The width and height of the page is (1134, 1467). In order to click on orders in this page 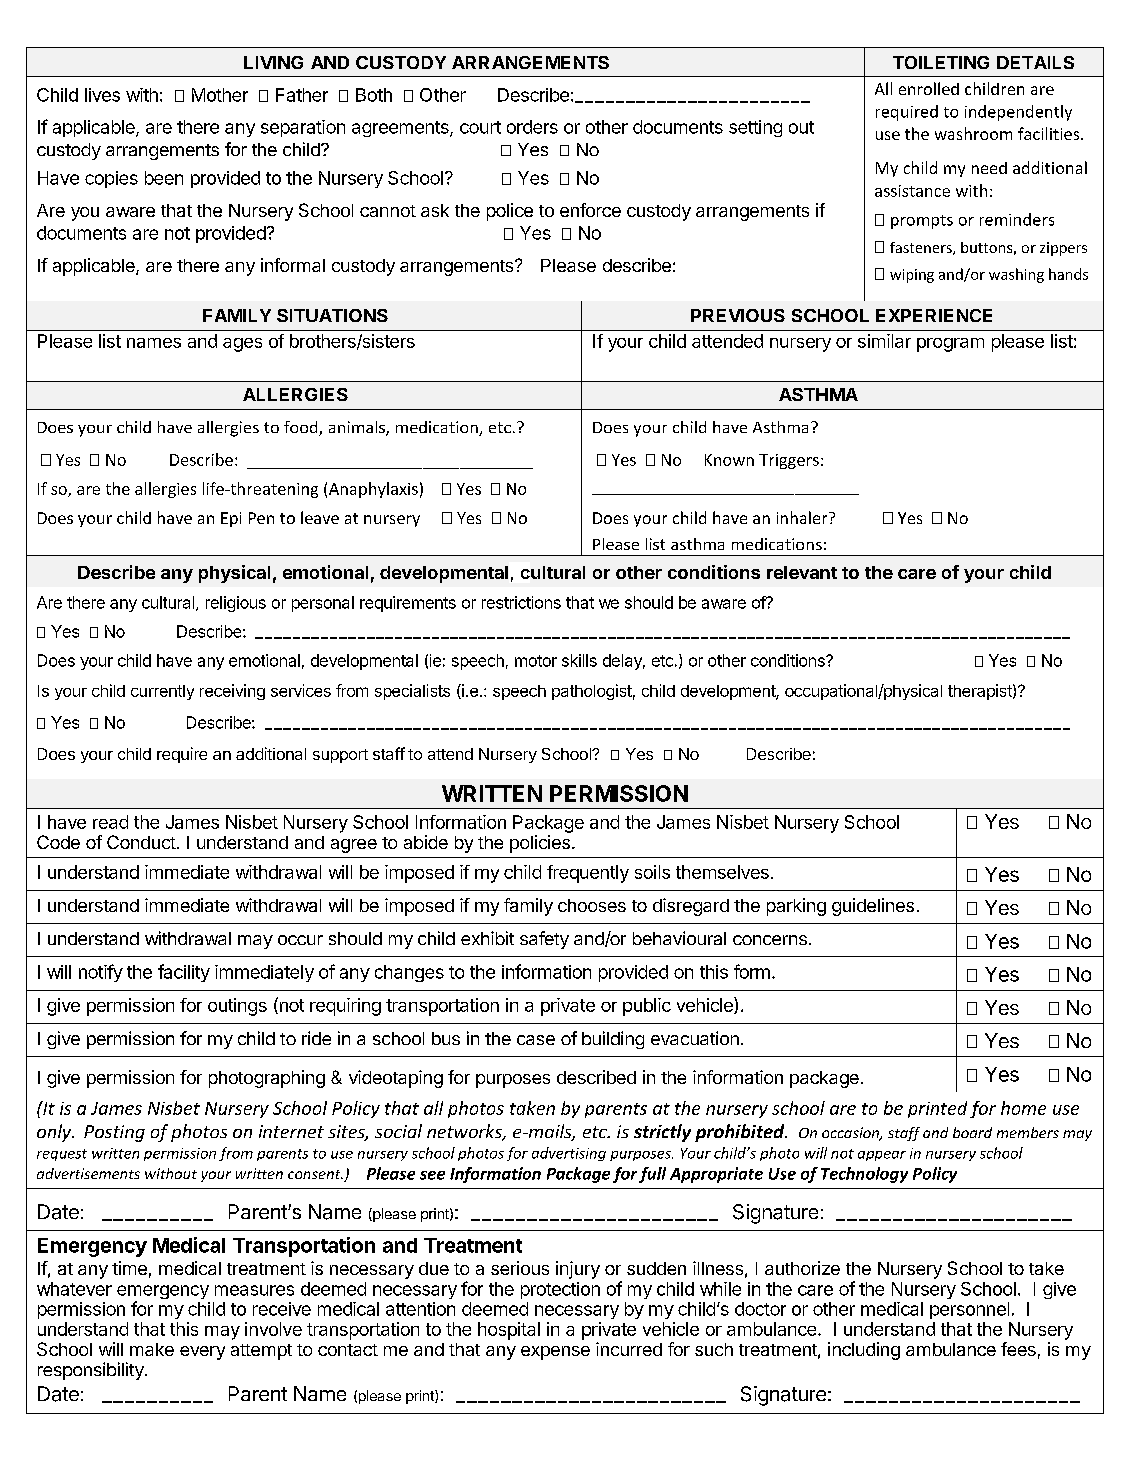, I will do `click(532, 127)`.
